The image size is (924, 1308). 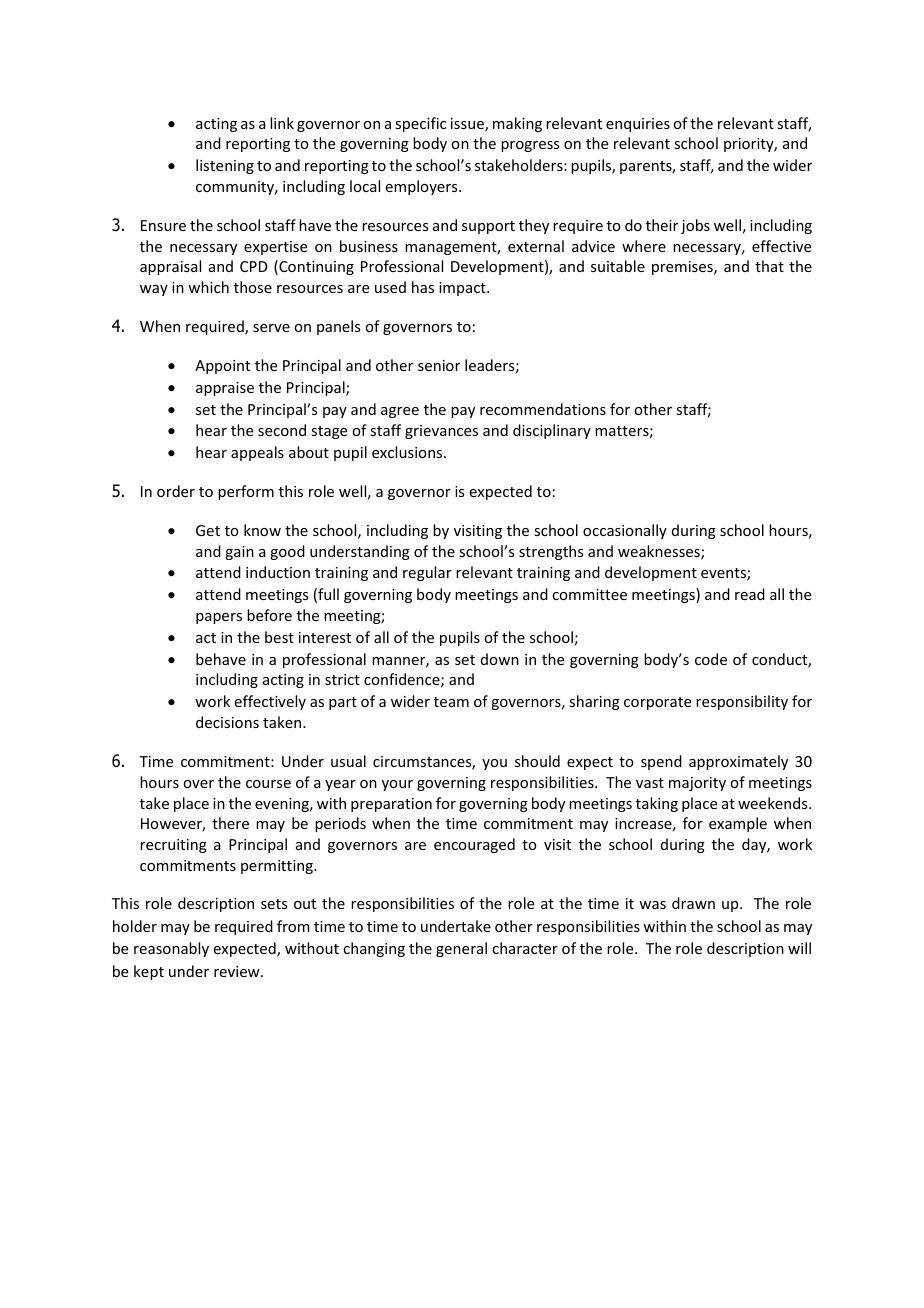 I want to click on regular, so click(x=427, y=573).
